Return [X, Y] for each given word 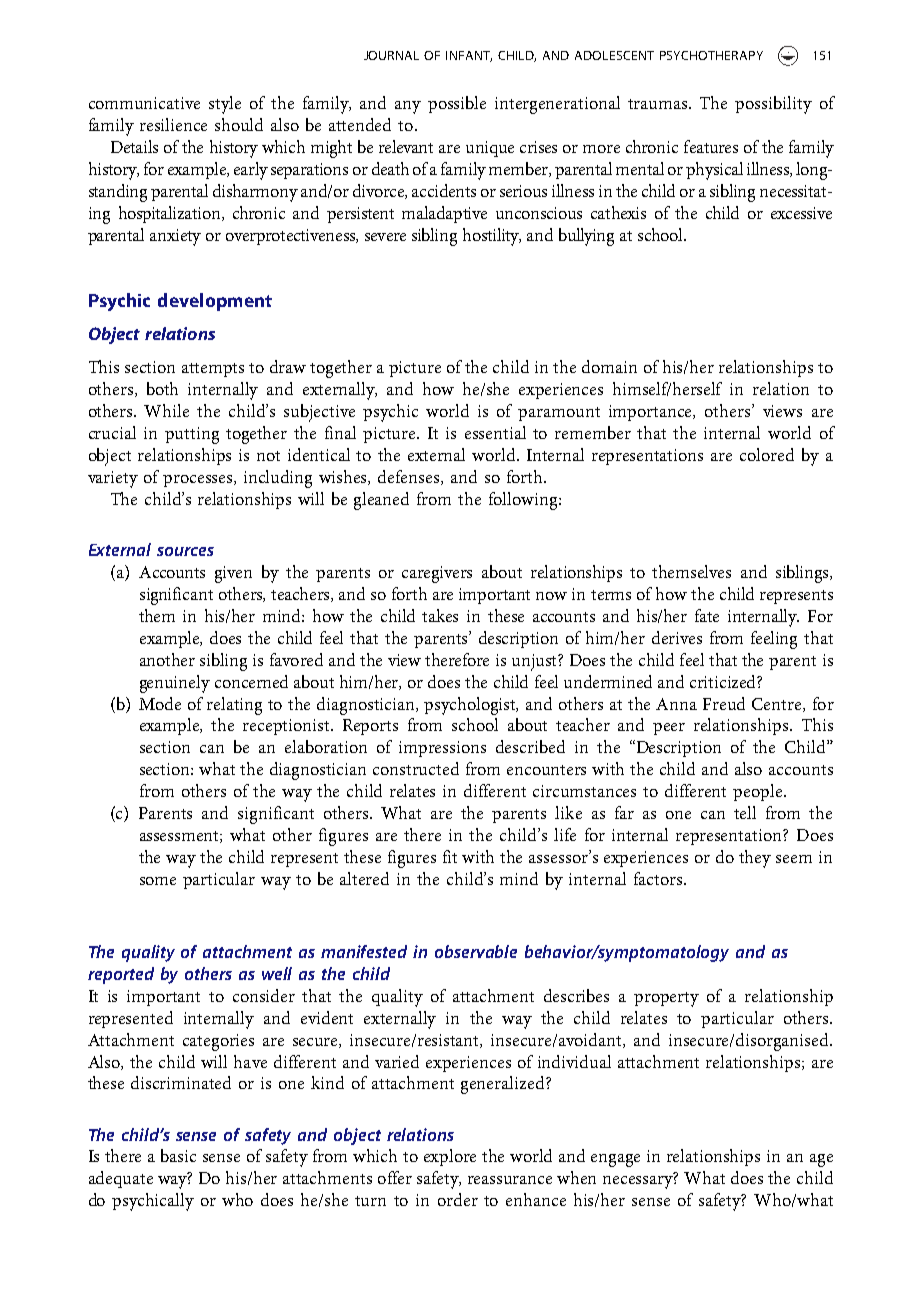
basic [178, 1155]
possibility [773, 105]
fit [450, 856]
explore [450, 1157]
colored [767, 454]
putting [192, 435]
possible [457, 104]
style [225, 105]
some [158, 881]
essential [495, 432]
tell [745, 812]
